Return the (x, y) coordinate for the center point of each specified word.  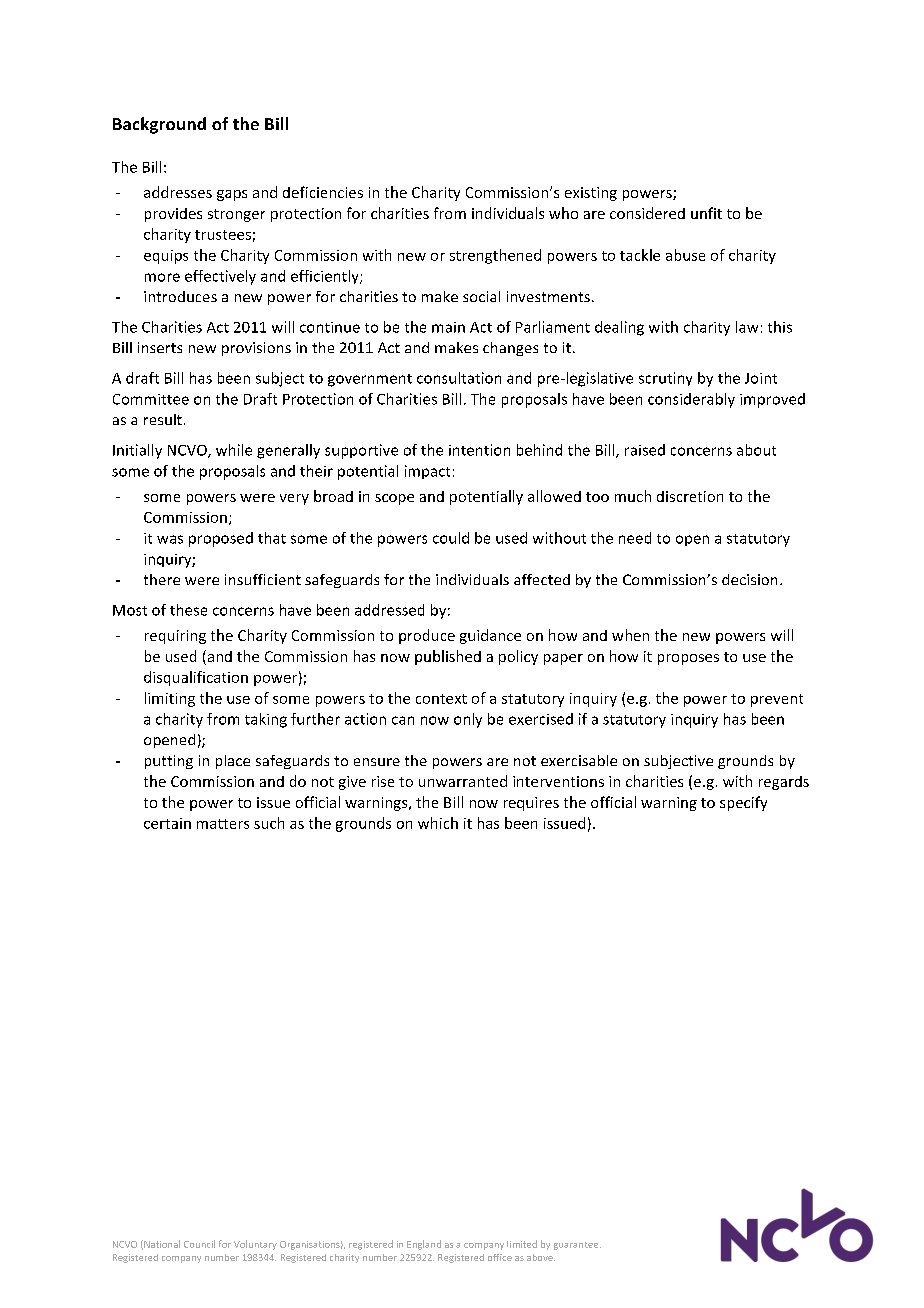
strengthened (495, 256)
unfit (706, 213)
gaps (232, 195)
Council (199, 1244)
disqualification (196, 678)
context (441, 699)
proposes (688, 659)
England (424, 1245)
